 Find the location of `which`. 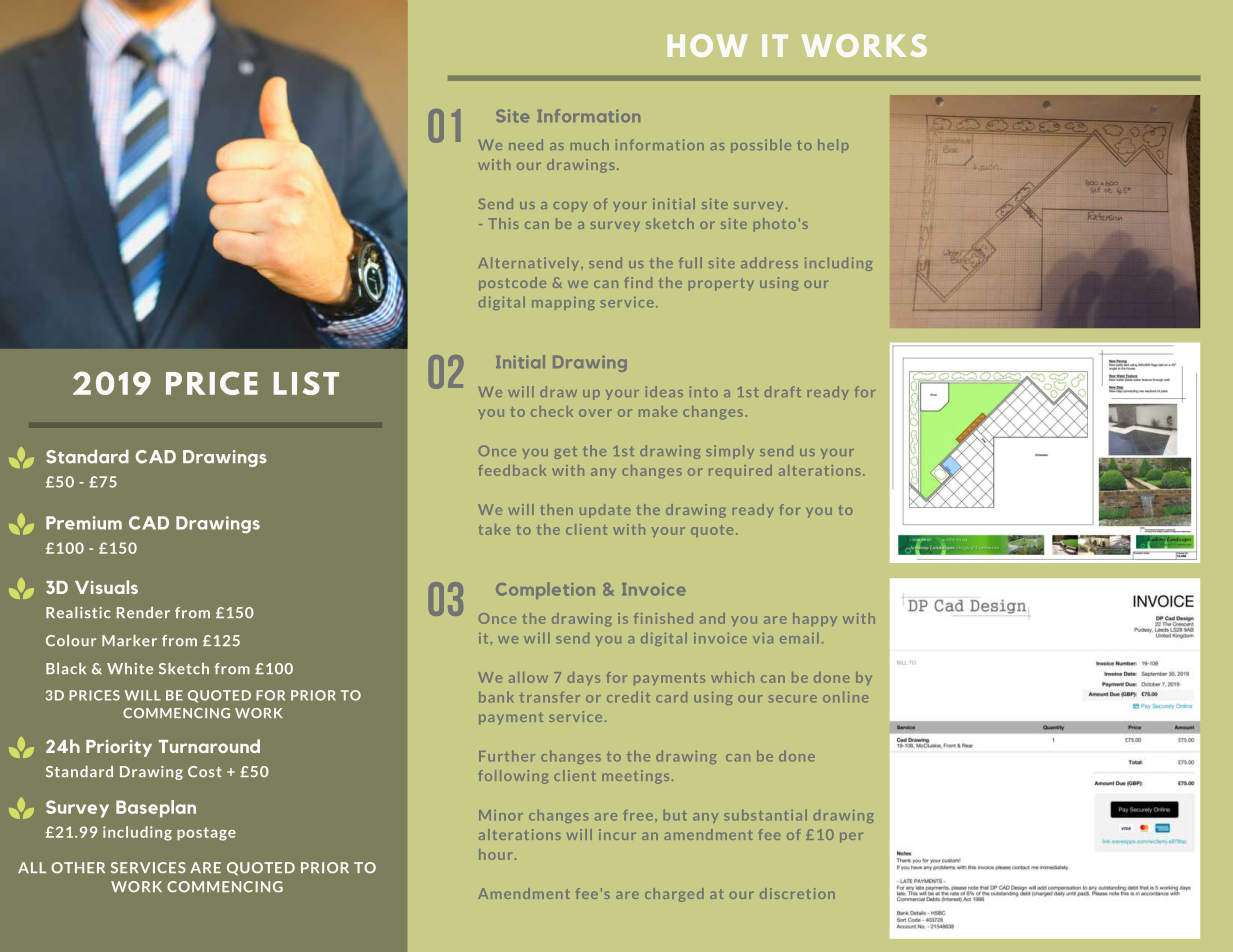

which is located at coordinates (732, 677).
